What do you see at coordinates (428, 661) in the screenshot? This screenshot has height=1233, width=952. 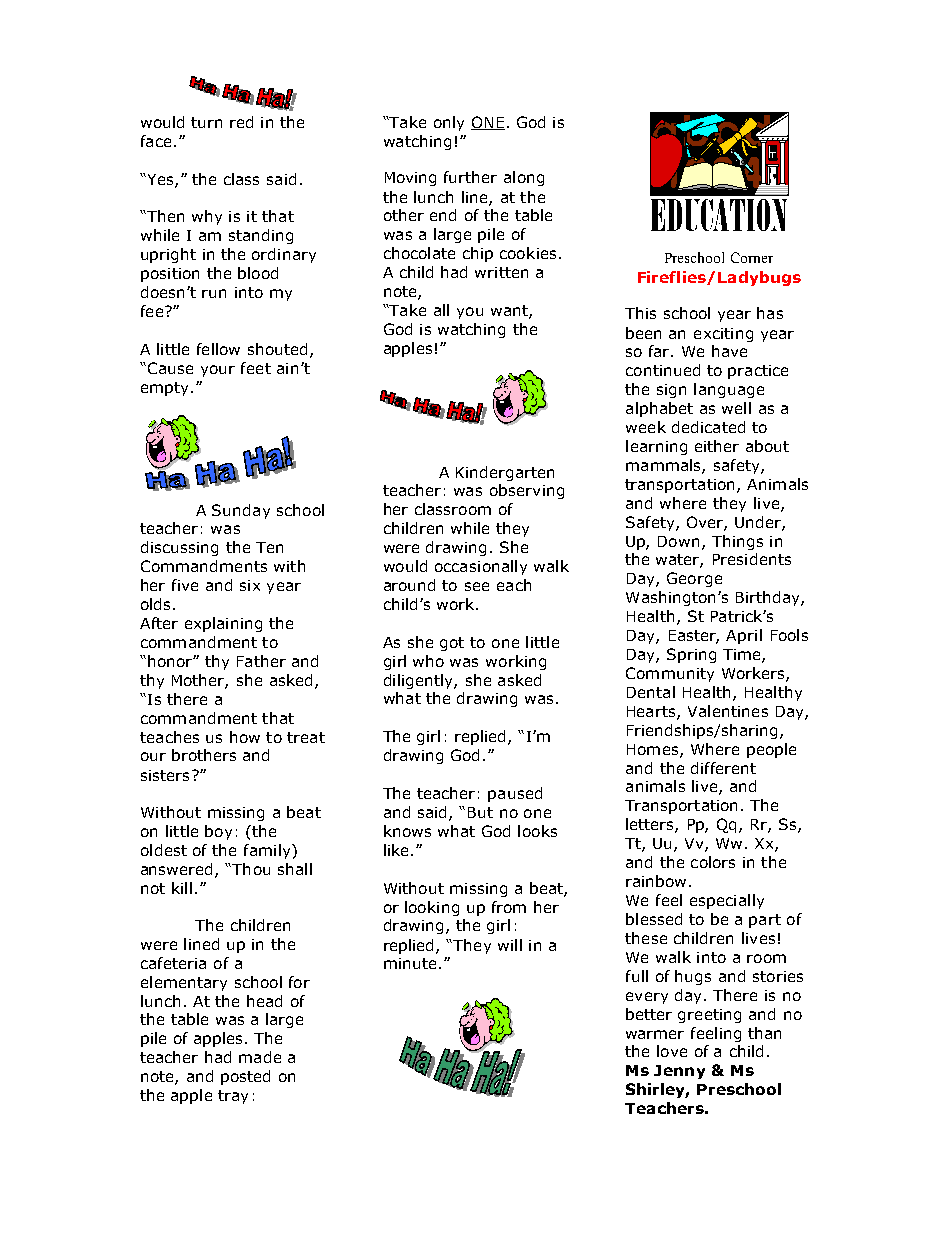 I see `who` at bounding box center [428, 661].
